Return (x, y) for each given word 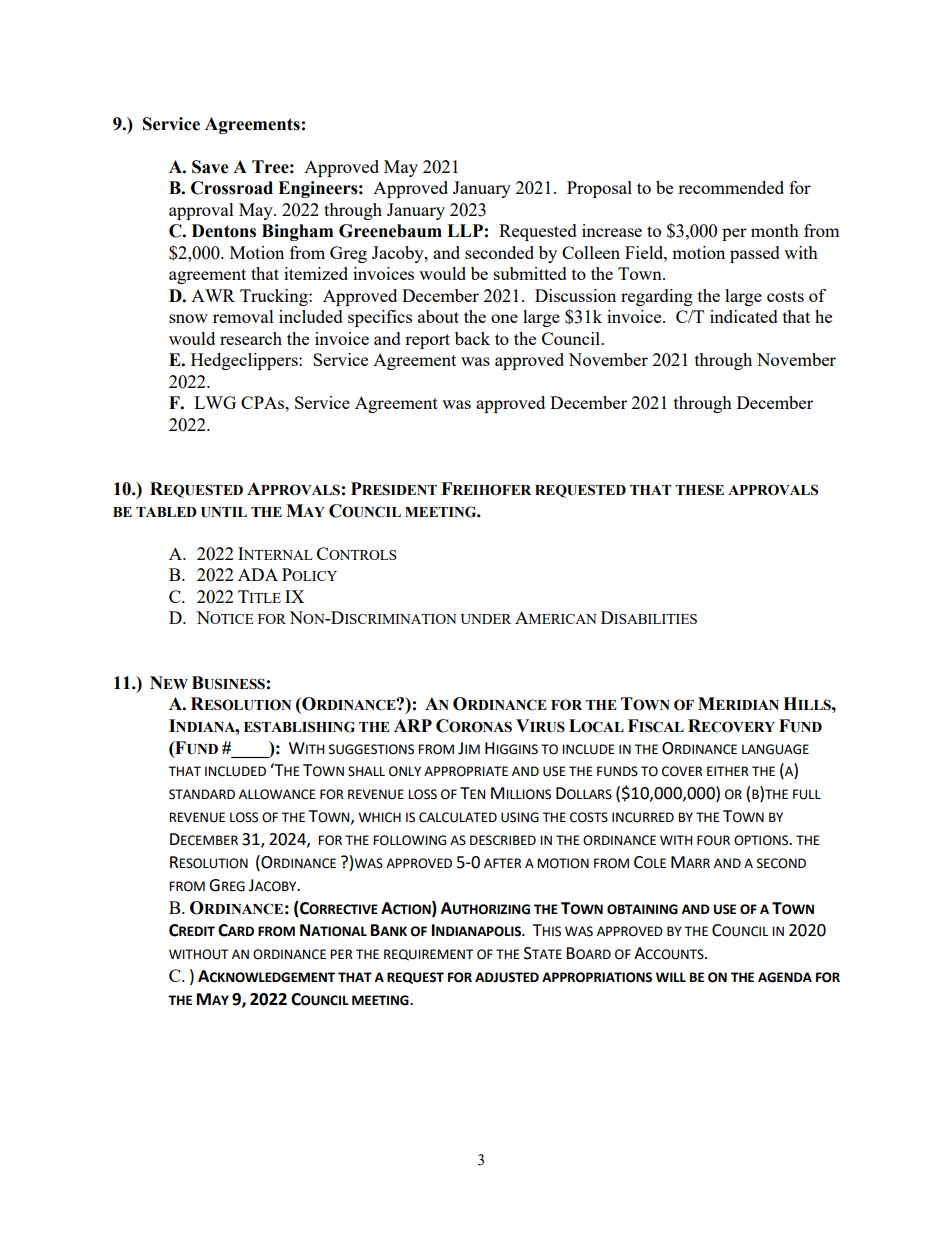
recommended (731, 187)
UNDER (486, 619)
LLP (465, 230)
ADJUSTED (507, 977)
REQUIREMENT (428, 955)
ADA (258, 574)
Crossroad (232, 188)
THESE (699, 490)
